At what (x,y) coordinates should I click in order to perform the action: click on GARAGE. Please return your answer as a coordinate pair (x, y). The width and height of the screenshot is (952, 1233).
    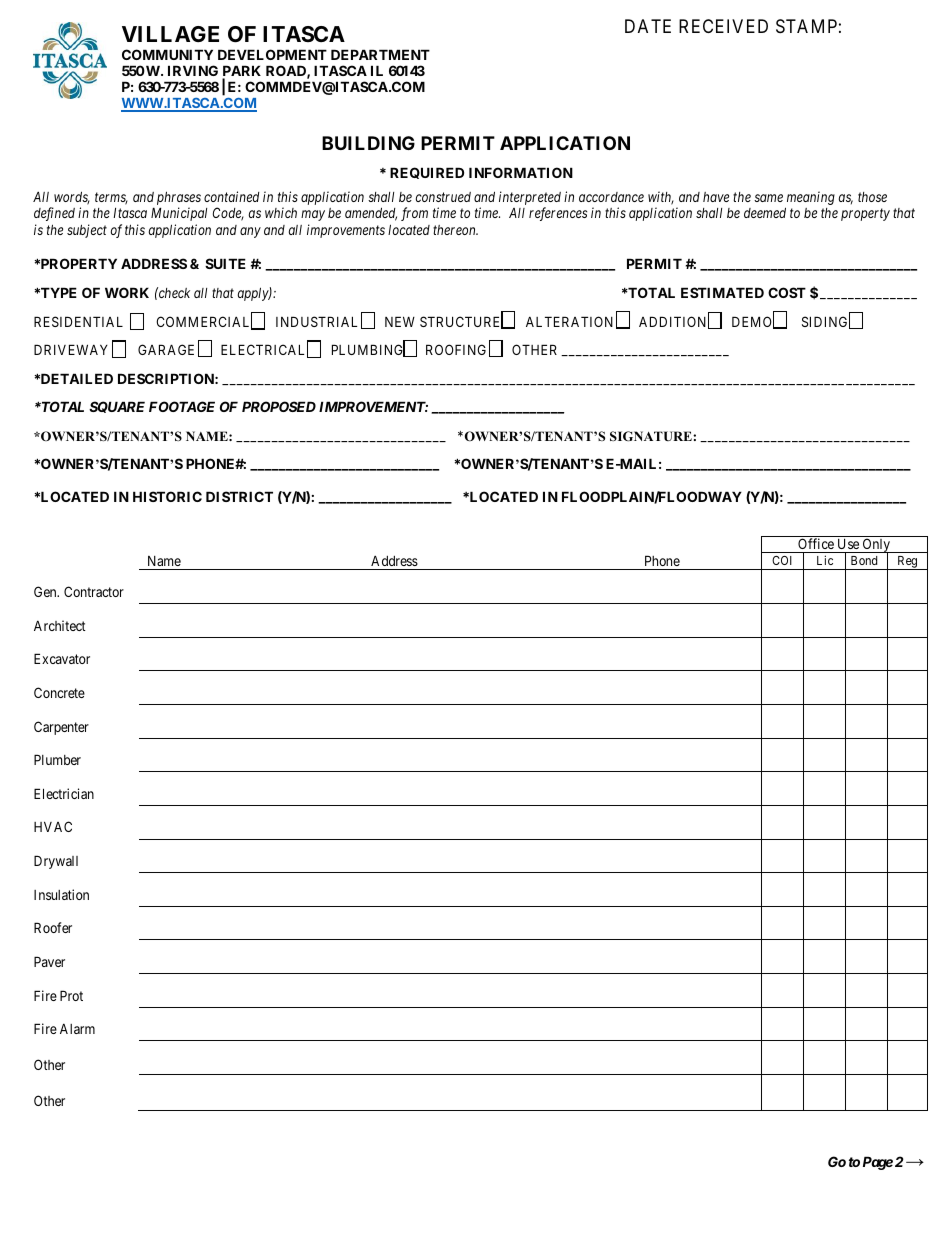
    Looking at the image, I should click on (166, 349).
